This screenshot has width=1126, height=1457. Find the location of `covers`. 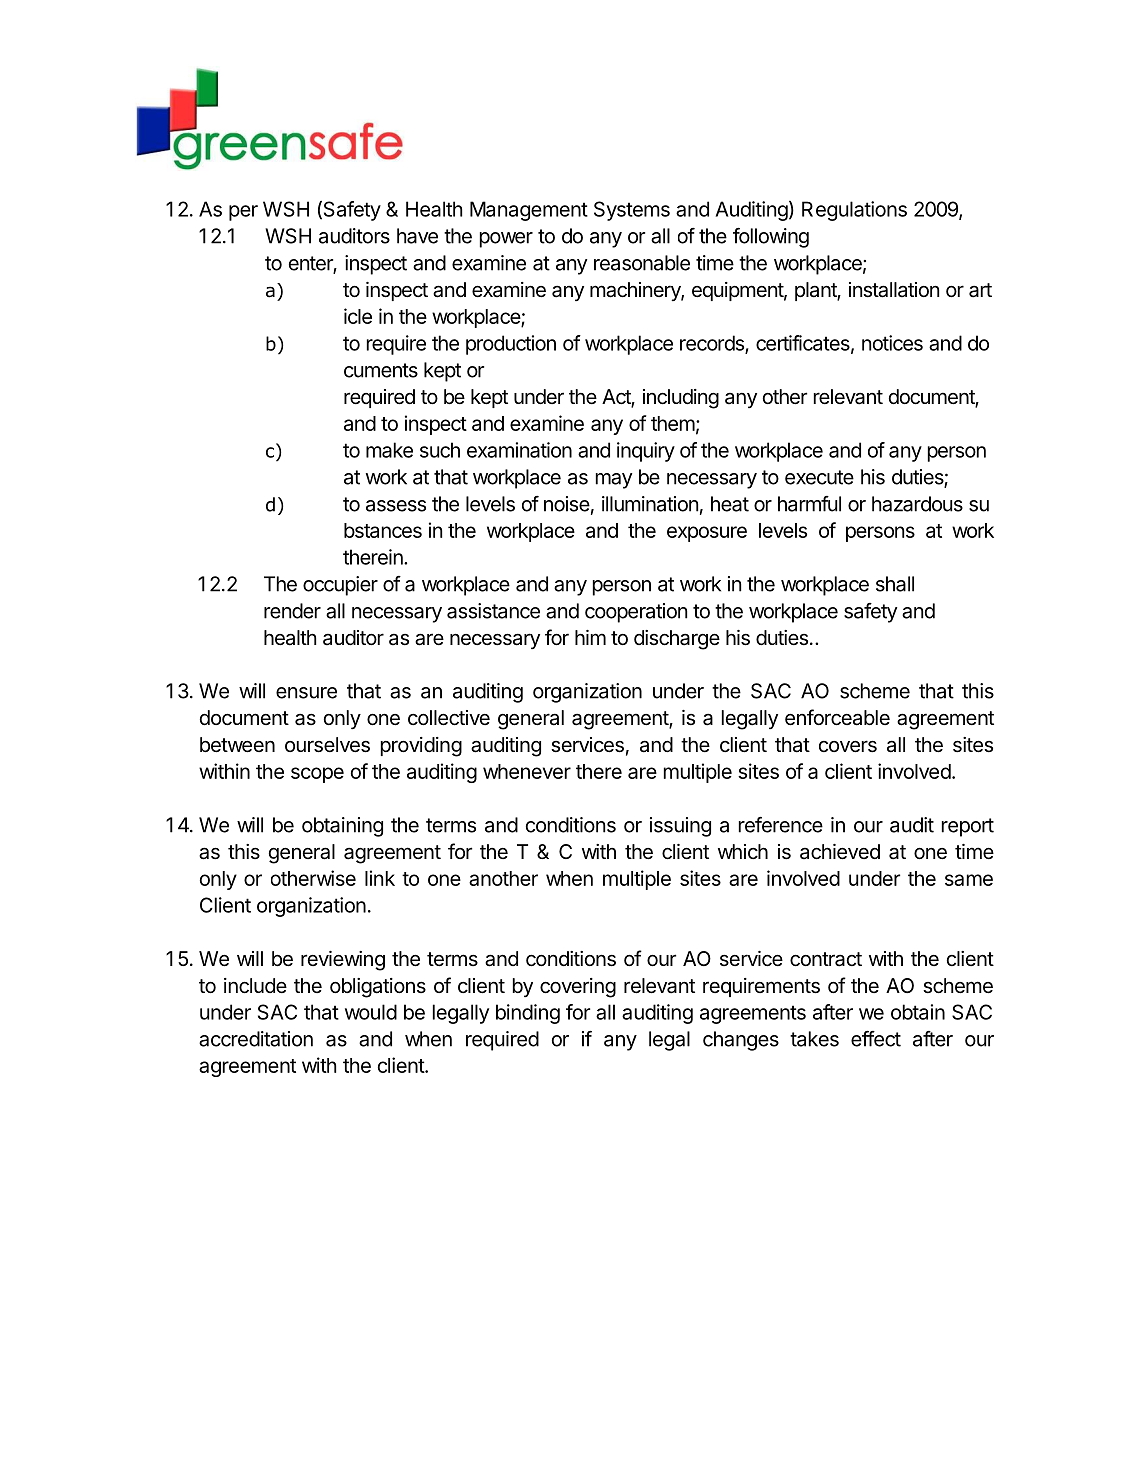

covers is located at coordinates (848, 746).
